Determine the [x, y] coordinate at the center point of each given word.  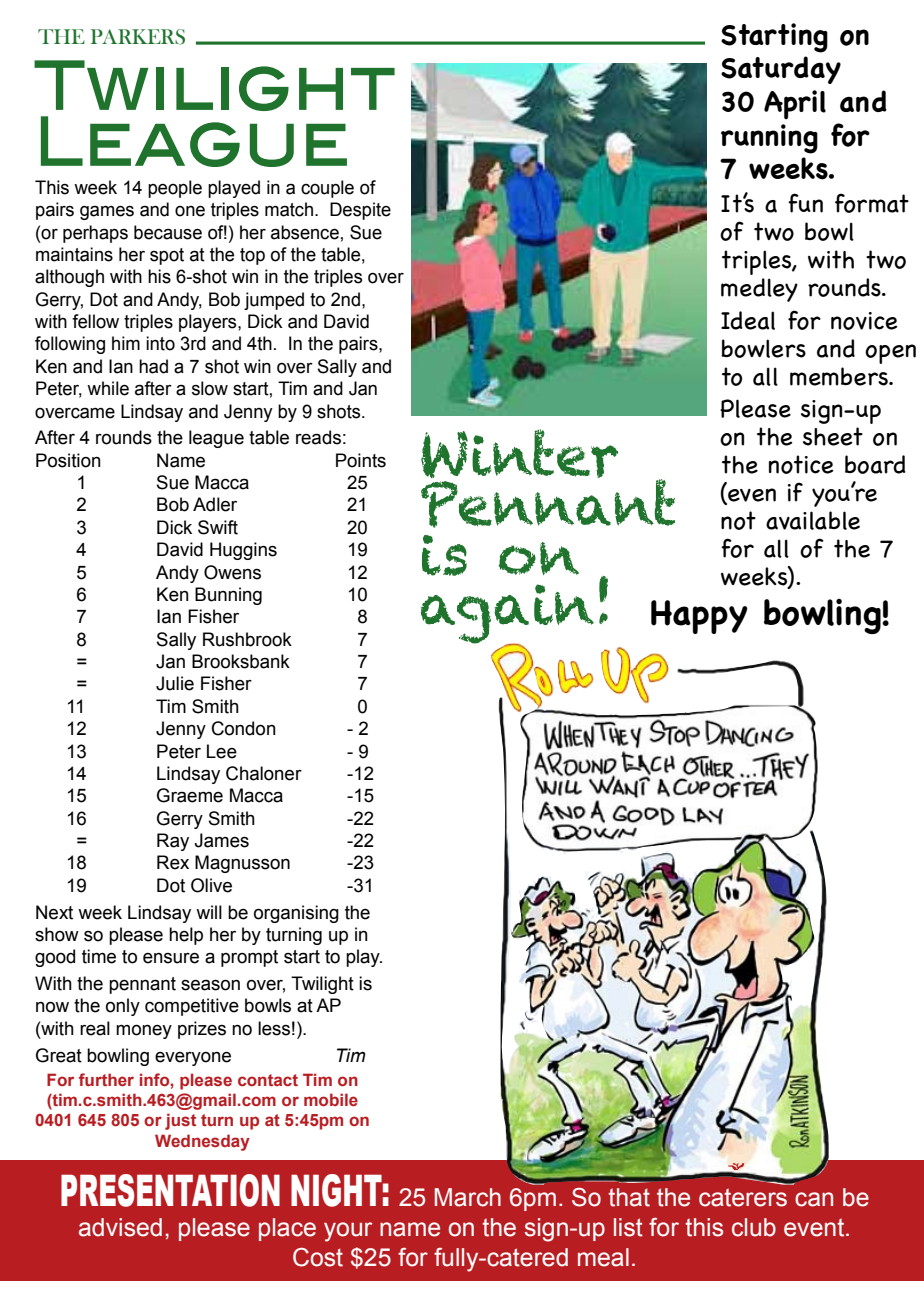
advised [120, 1227]
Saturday [781, 70]
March [468, 1197]
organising [296, 914]
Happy [699, 617]
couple [327, 189]
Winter [519, 453]
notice [801, 464]
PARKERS [138, 37]
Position [68, 460]
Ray [173, 842]
